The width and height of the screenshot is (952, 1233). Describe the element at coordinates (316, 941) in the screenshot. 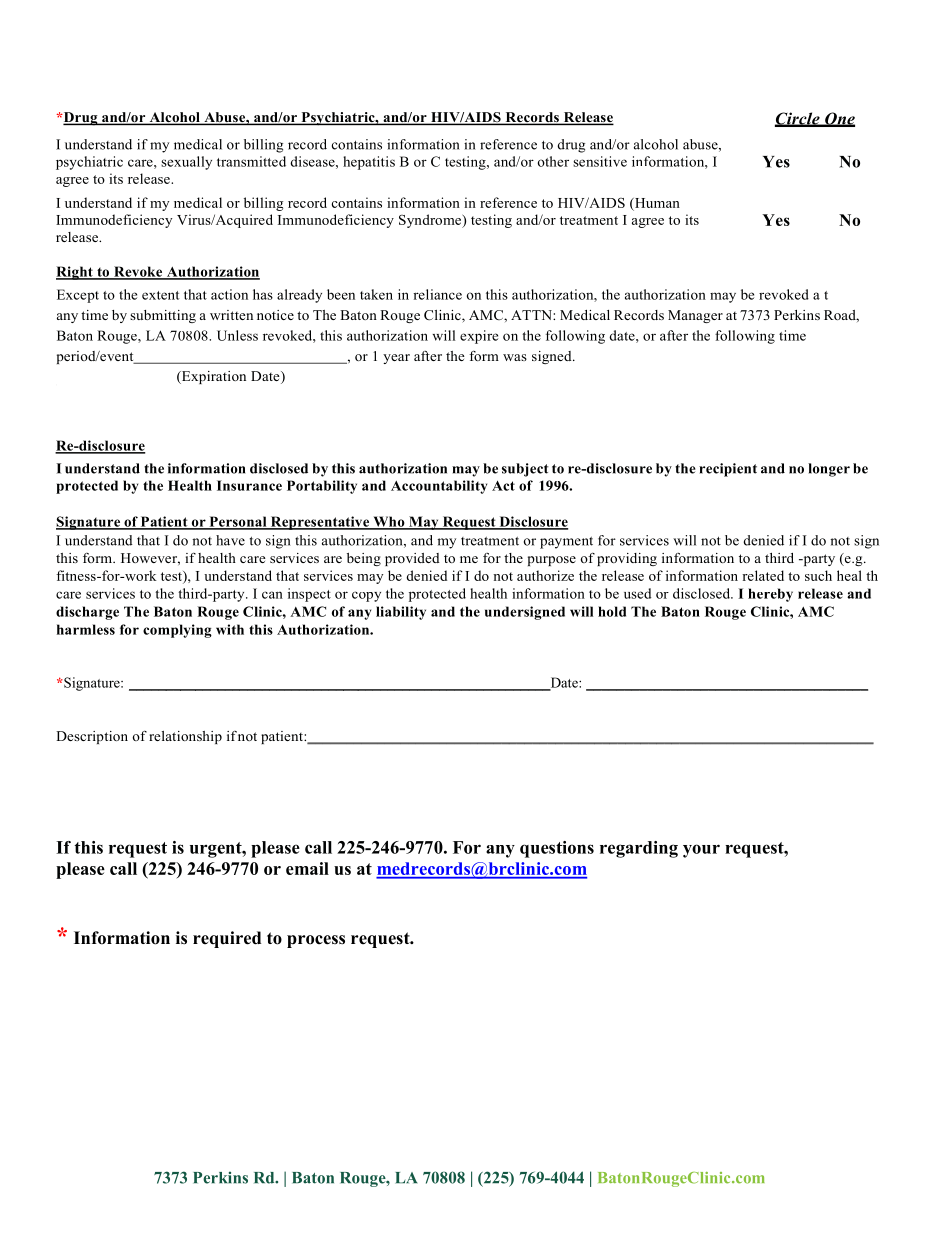

I see `process` at that location.
